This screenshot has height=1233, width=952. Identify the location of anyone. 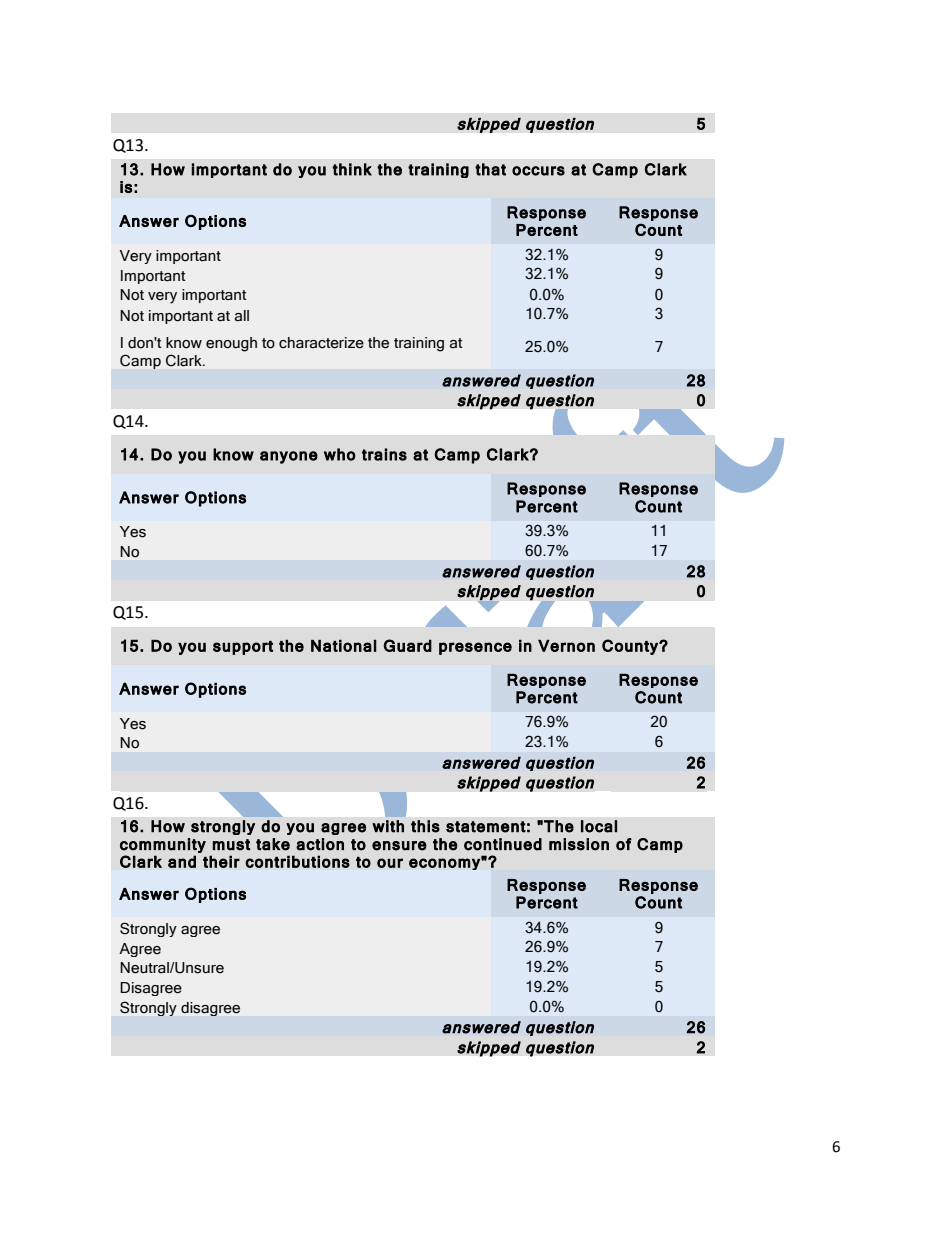
(289, 457).
